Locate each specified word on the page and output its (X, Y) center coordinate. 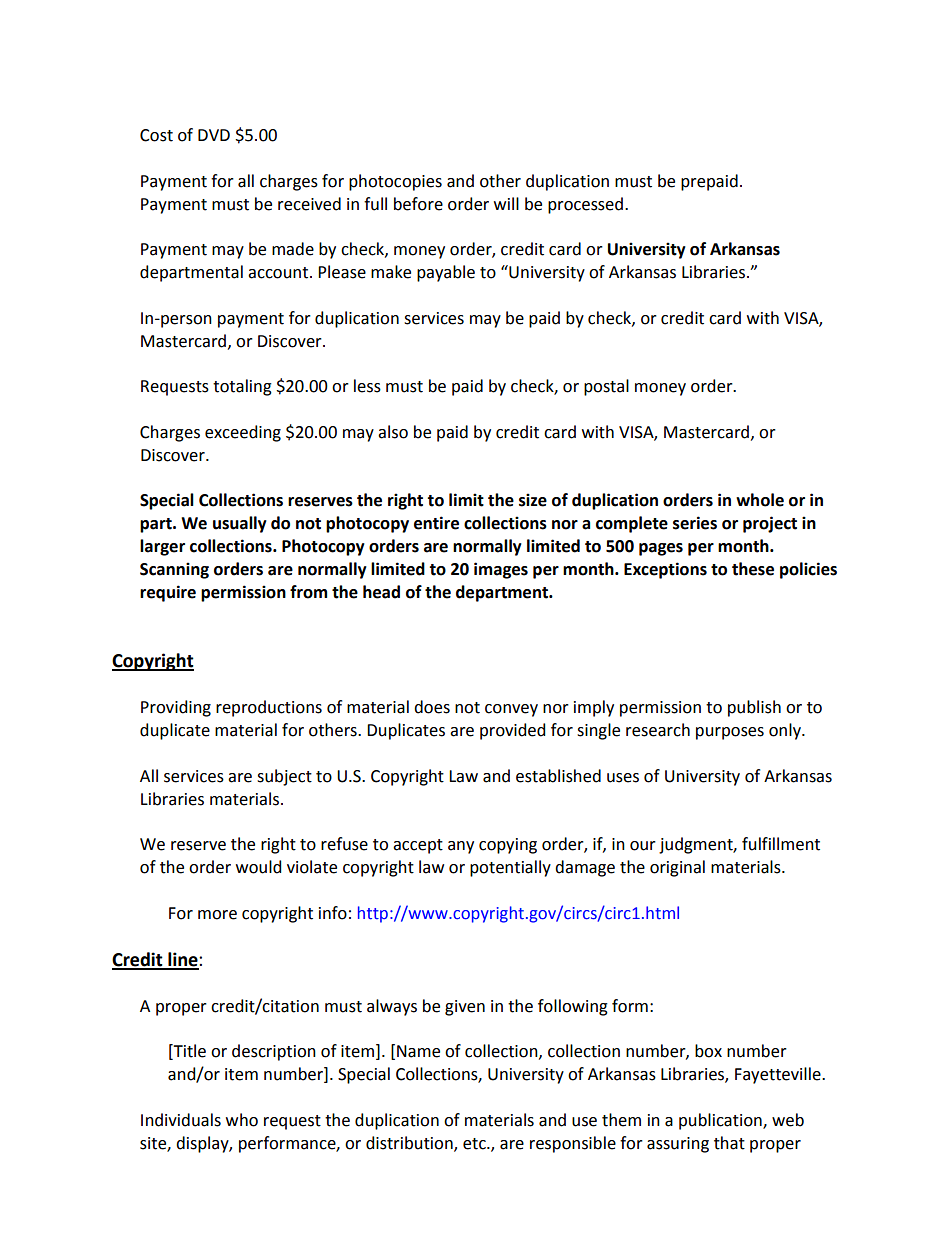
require (168, 593)
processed (585, 205)
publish (754, 708)
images (501, 570)
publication (721, 1121)
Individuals (181, 1120)
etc (475, 1144)
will (506, 203)
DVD (214, 135)
